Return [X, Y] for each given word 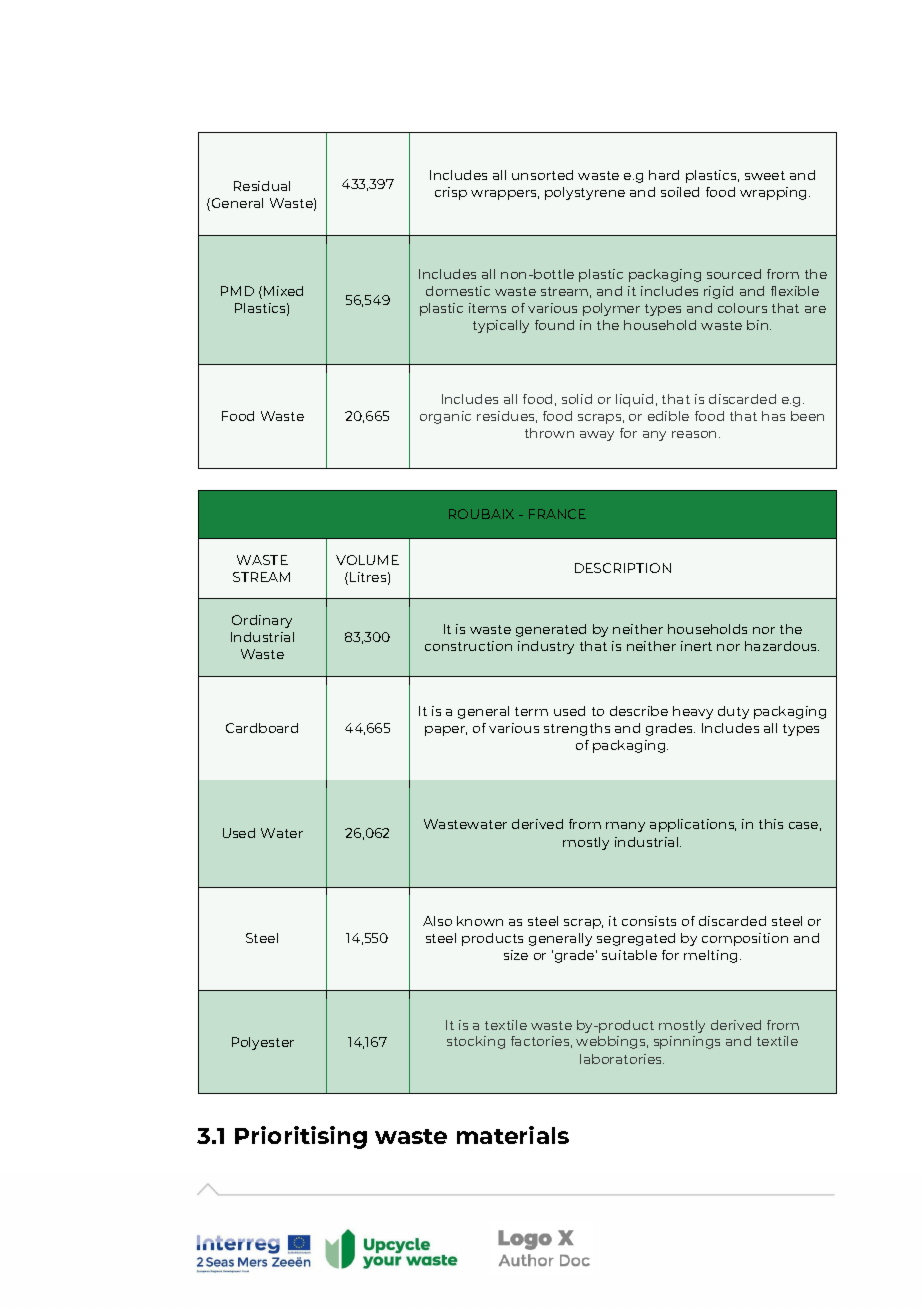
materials [513, 1135]
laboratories [622, 1059]
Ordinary [262, 621]
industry [546, 647]
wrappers [505, 195]
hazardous [782, 646]
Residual [262, 186]
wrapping [773, 193]
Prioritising [301, 1137]
